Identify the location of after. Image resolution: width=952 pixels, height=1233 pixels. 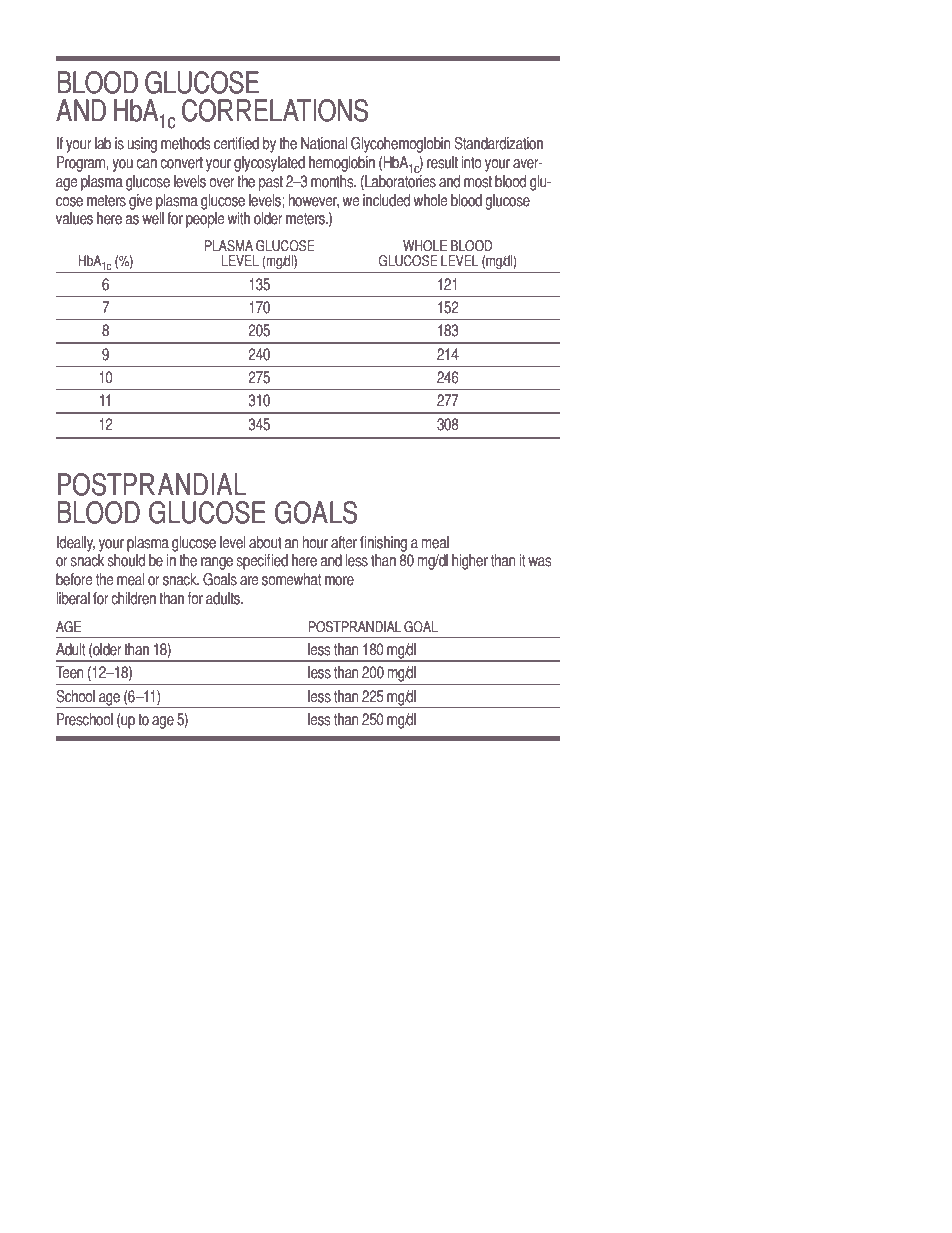
(344, 542).
